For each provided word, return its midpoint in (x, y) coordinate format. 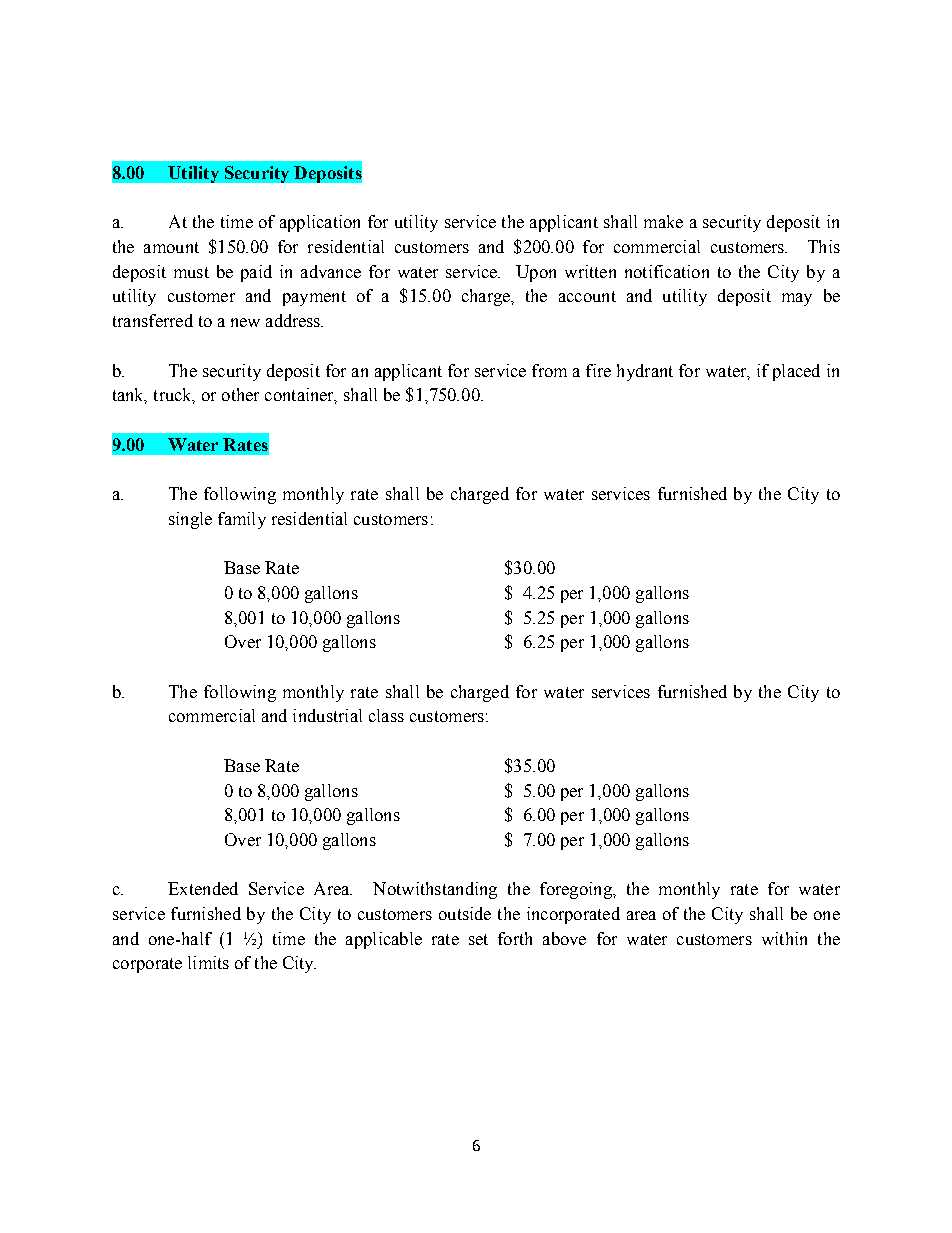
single (190, 520)
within (784, 938)
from (549, 370)
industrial (327, 715)
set (478, 939)
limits (208, 962)
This (824, 246)
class (386, 715)
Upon (536, 273)
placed (796, 372)
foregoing (577, 890)
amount (171, 247)
